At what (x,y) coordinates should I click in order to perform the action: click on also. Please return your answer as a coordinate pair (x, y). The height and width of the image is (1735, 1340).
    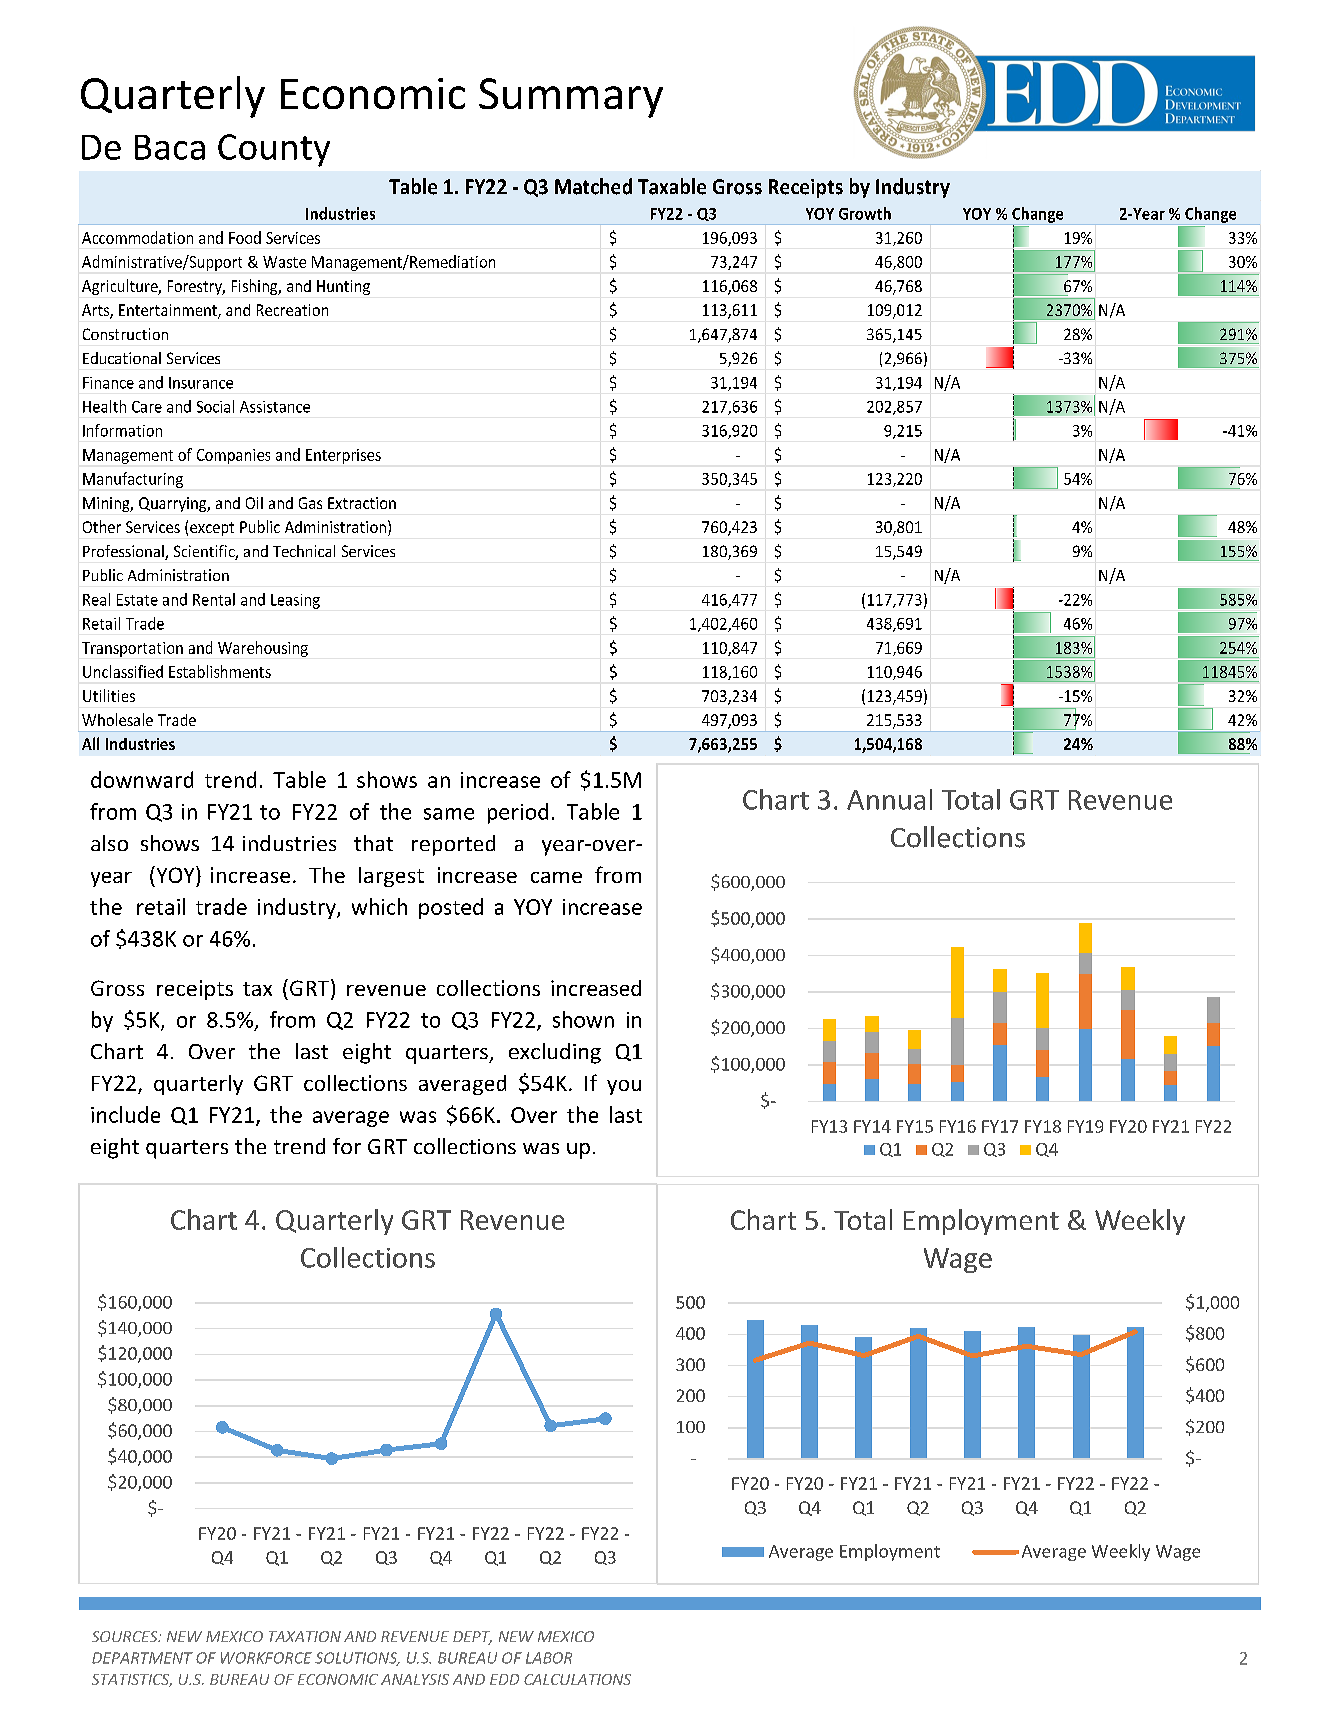
    Looking at the image, I should click on (109, 843).
